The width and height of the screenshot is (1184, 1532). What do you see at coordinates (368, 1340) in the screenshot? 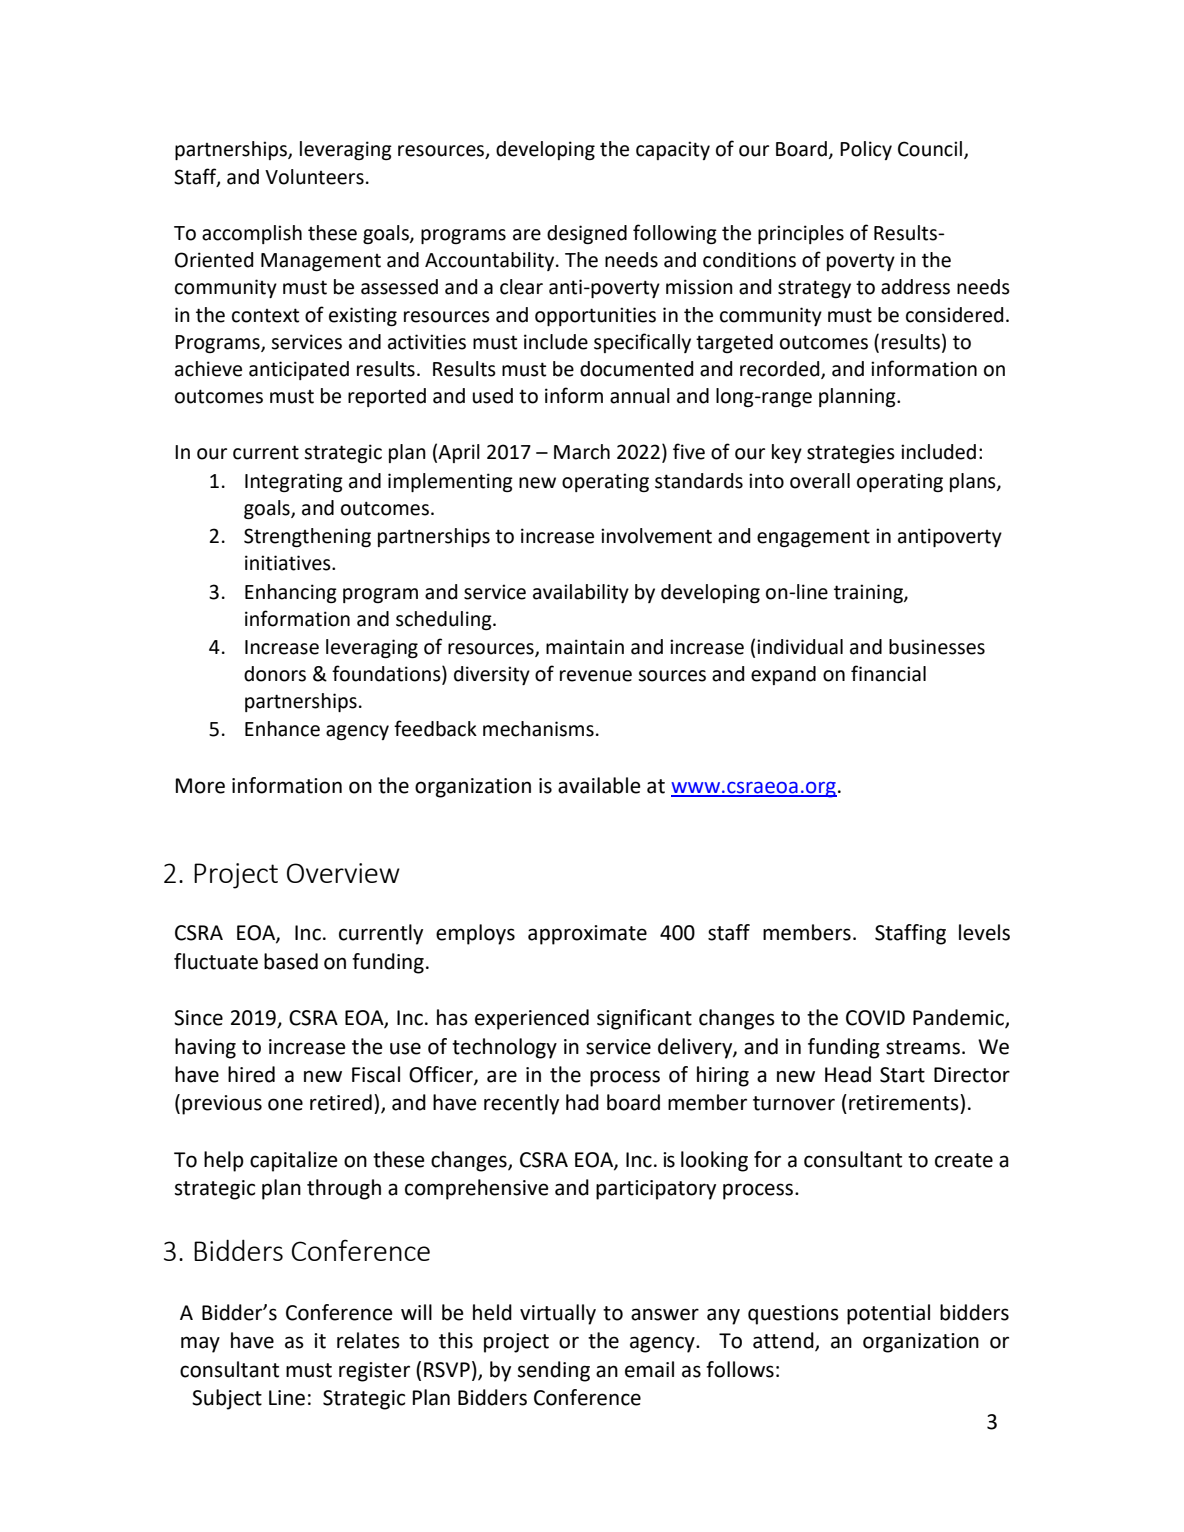
I see `relates` at bounding box center [368, 1340].
